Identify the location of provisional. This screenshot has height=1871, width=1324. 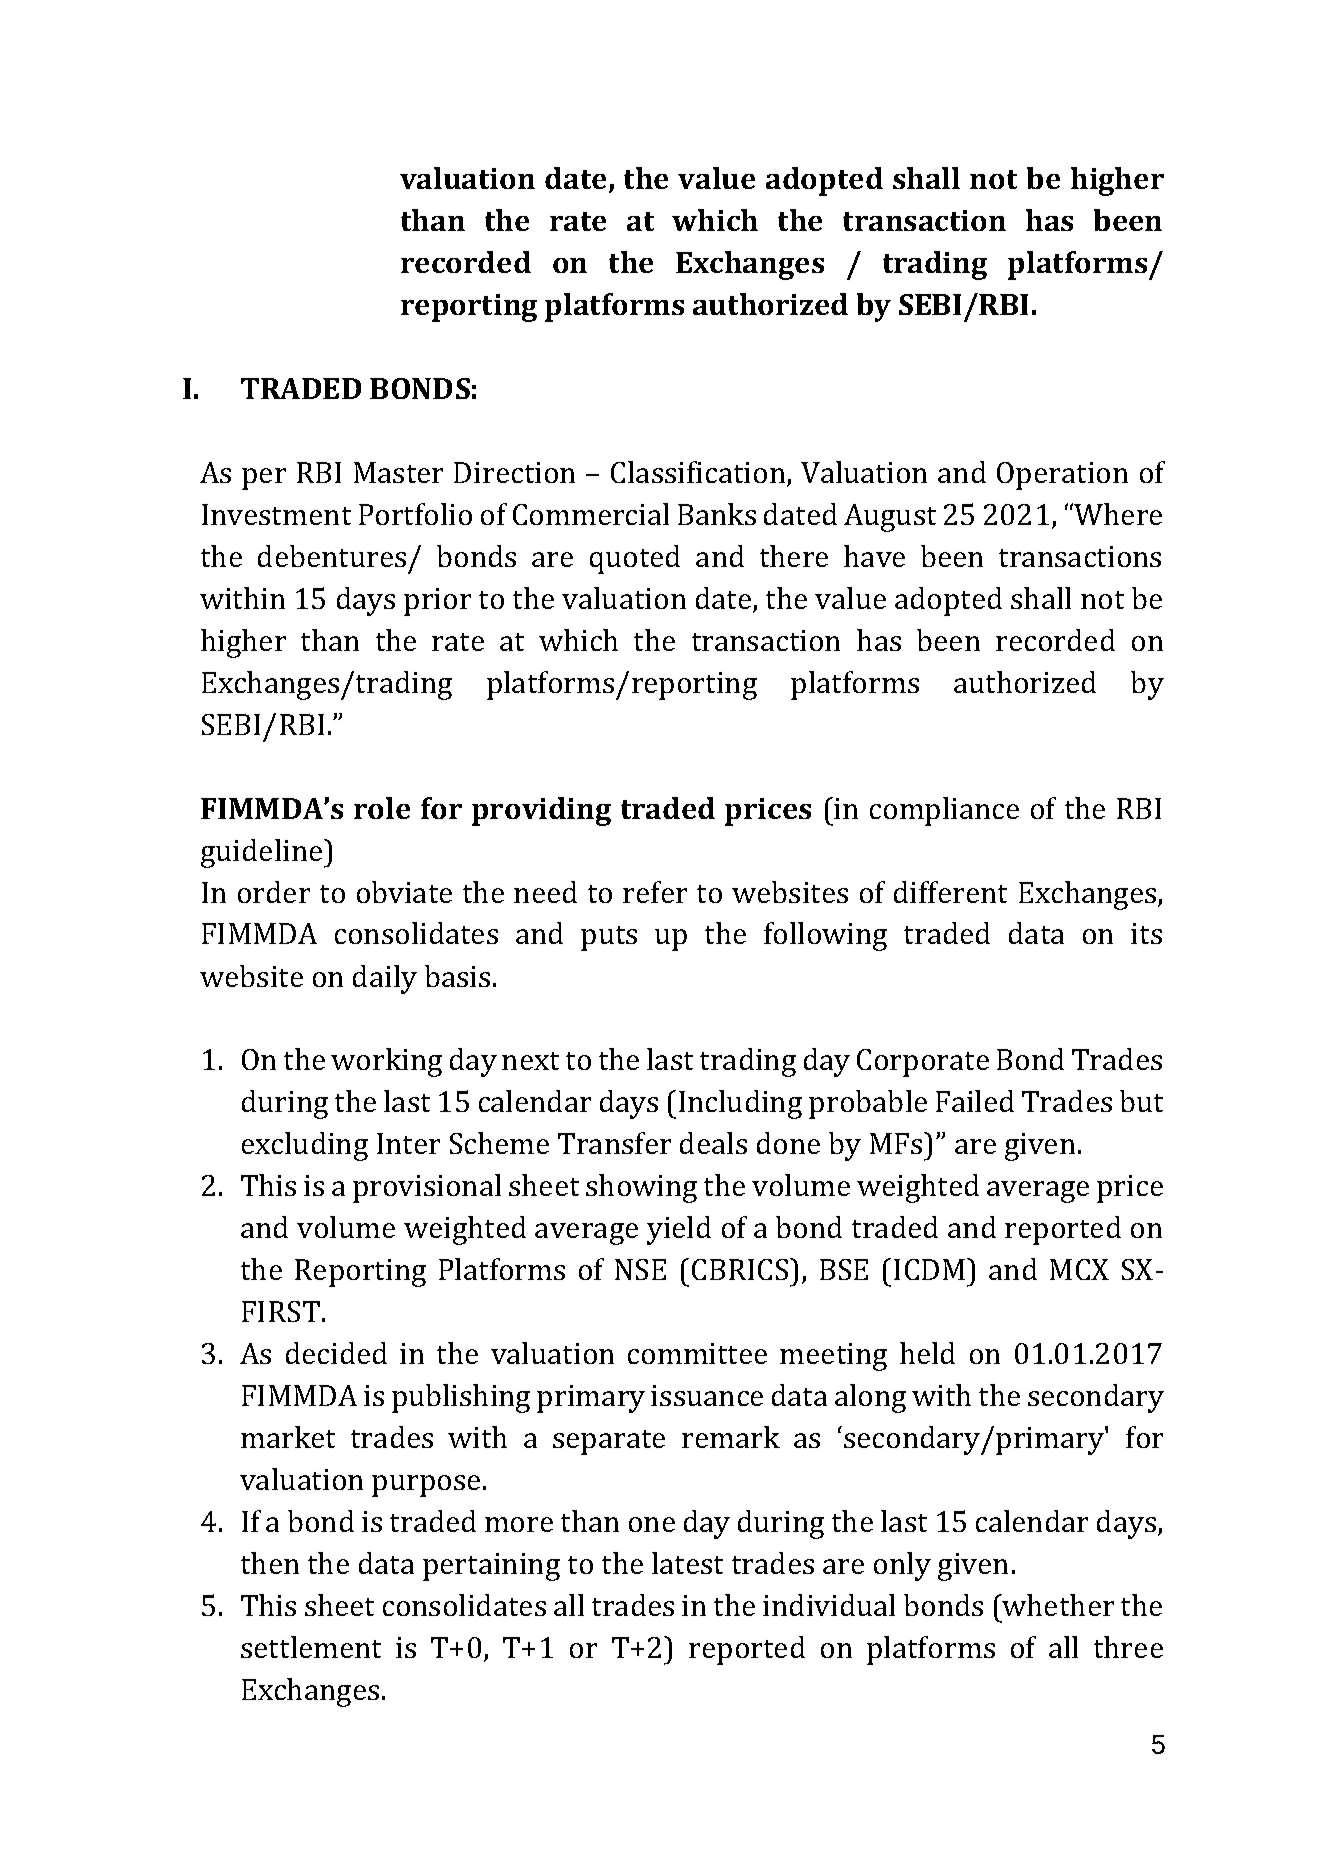
(427, 1188).
